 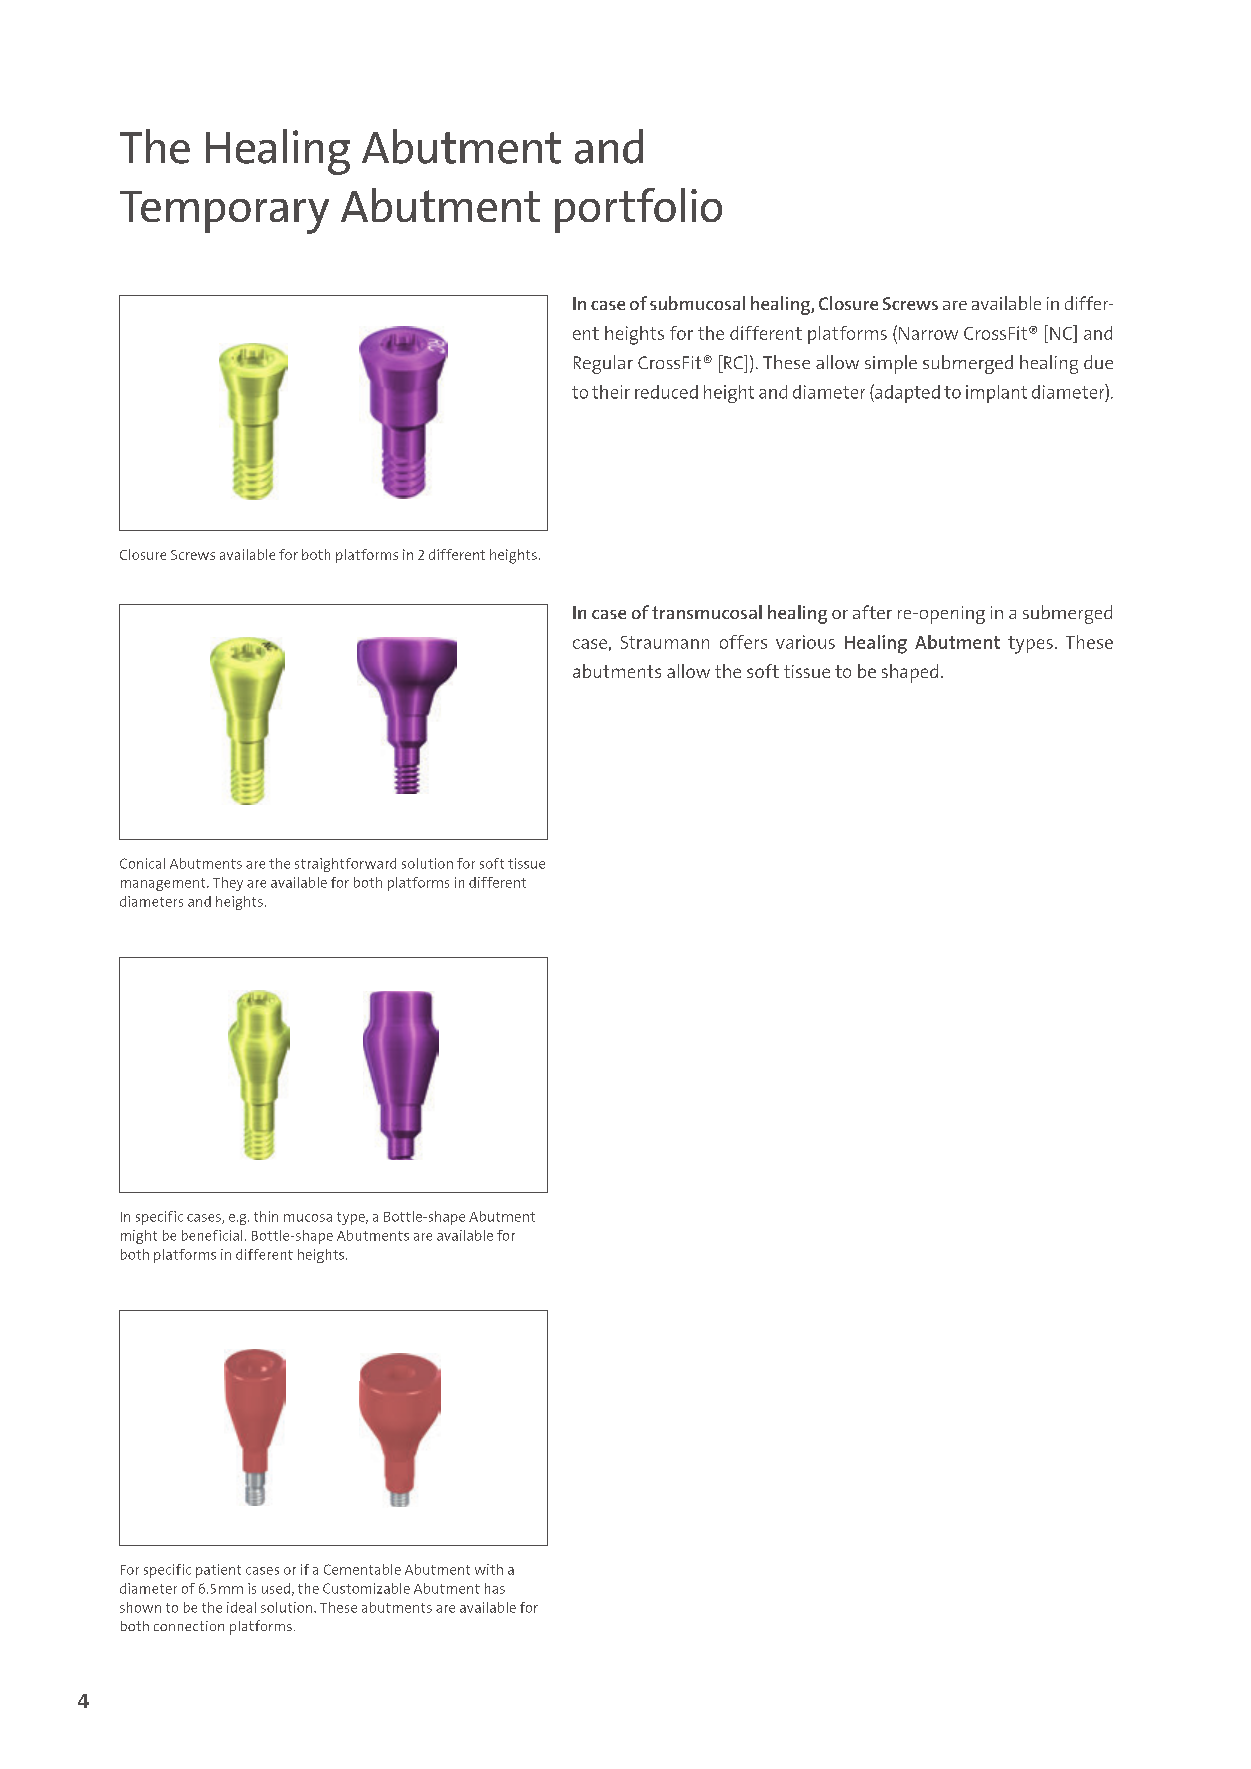 I want to click on used, so click(x=276, y=1588).
